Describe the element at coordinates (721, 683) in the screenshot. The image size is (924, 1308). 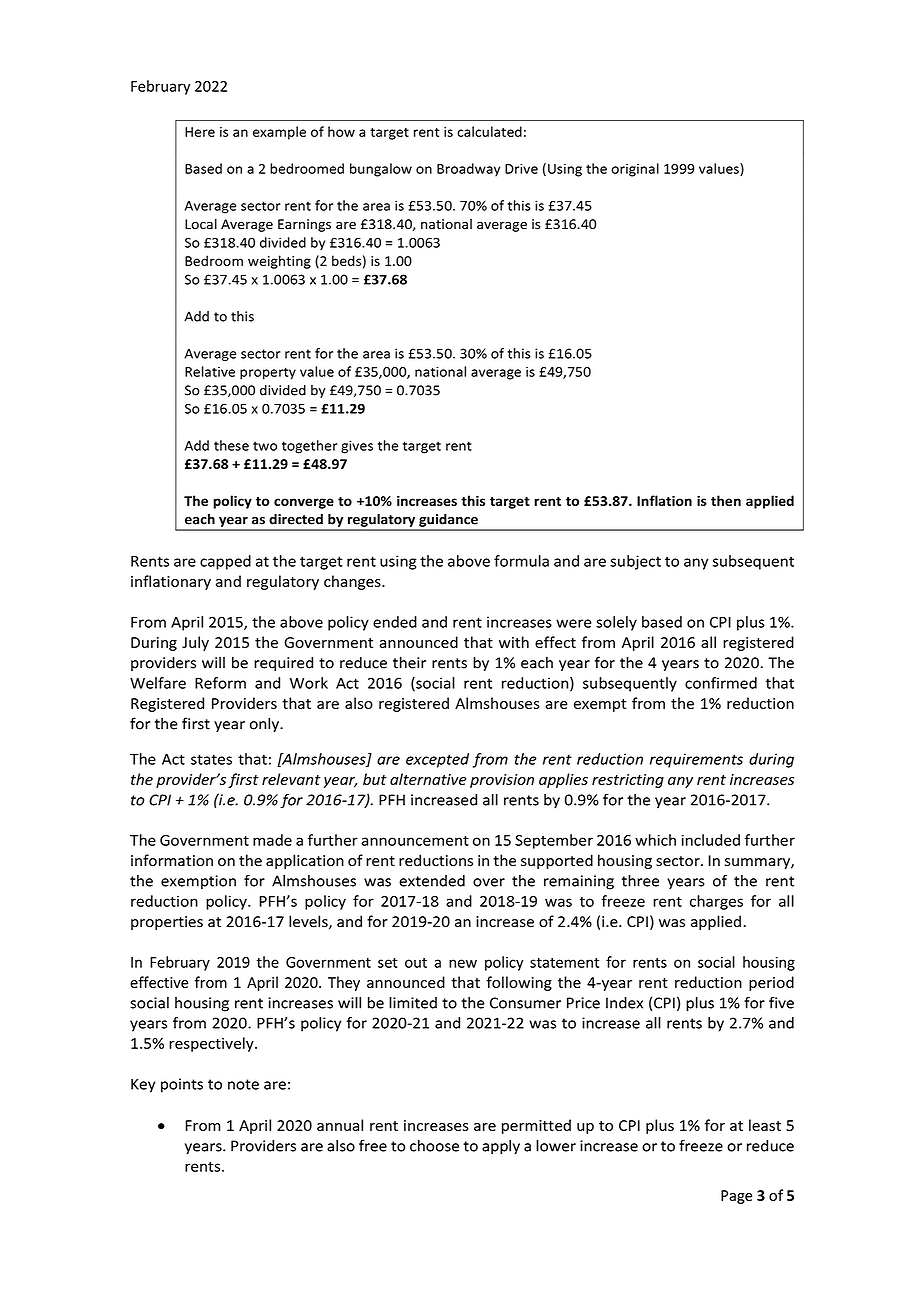
I see `confirmed` at that location.
